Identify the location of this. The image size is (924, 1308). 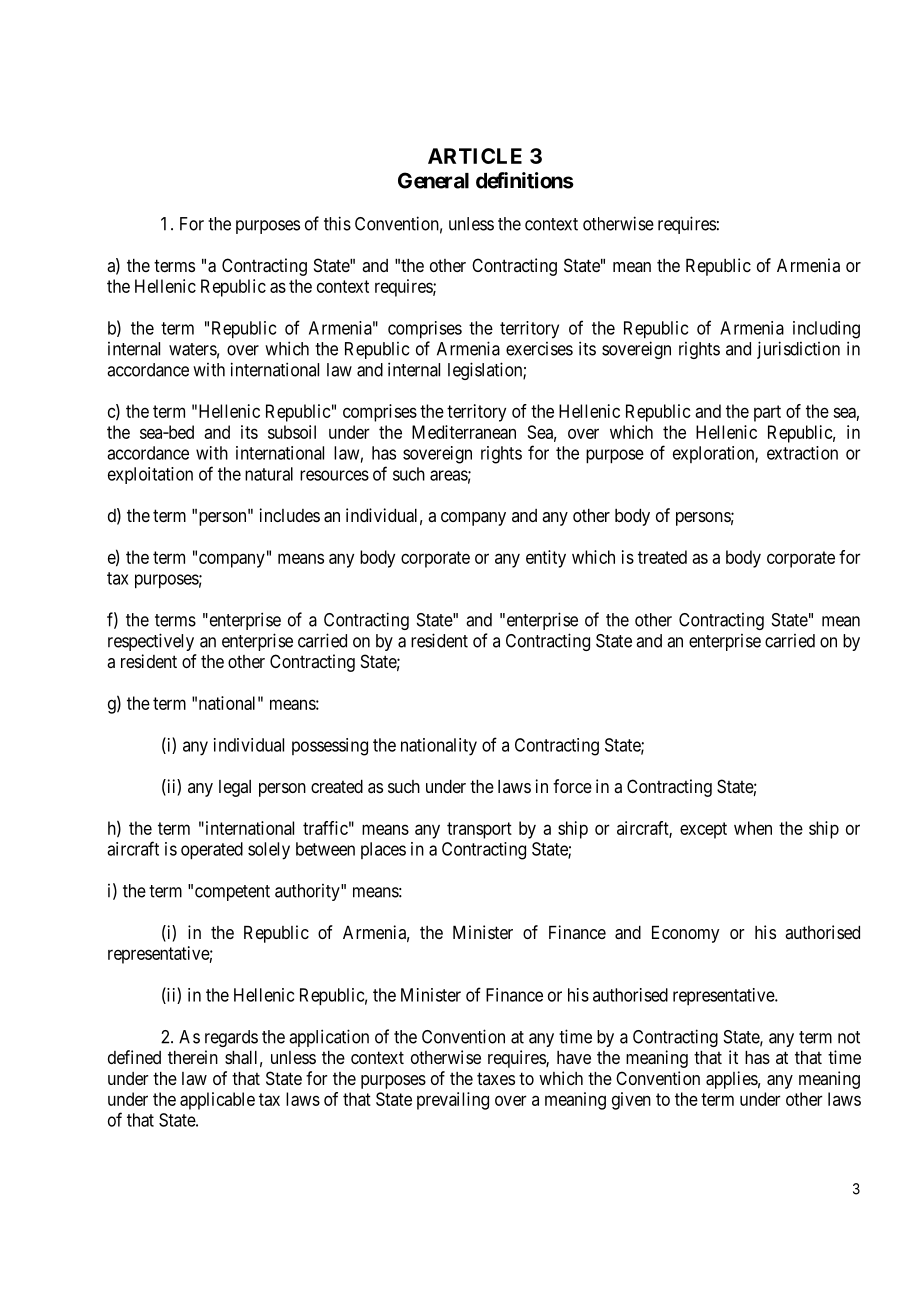
(337, 223).
